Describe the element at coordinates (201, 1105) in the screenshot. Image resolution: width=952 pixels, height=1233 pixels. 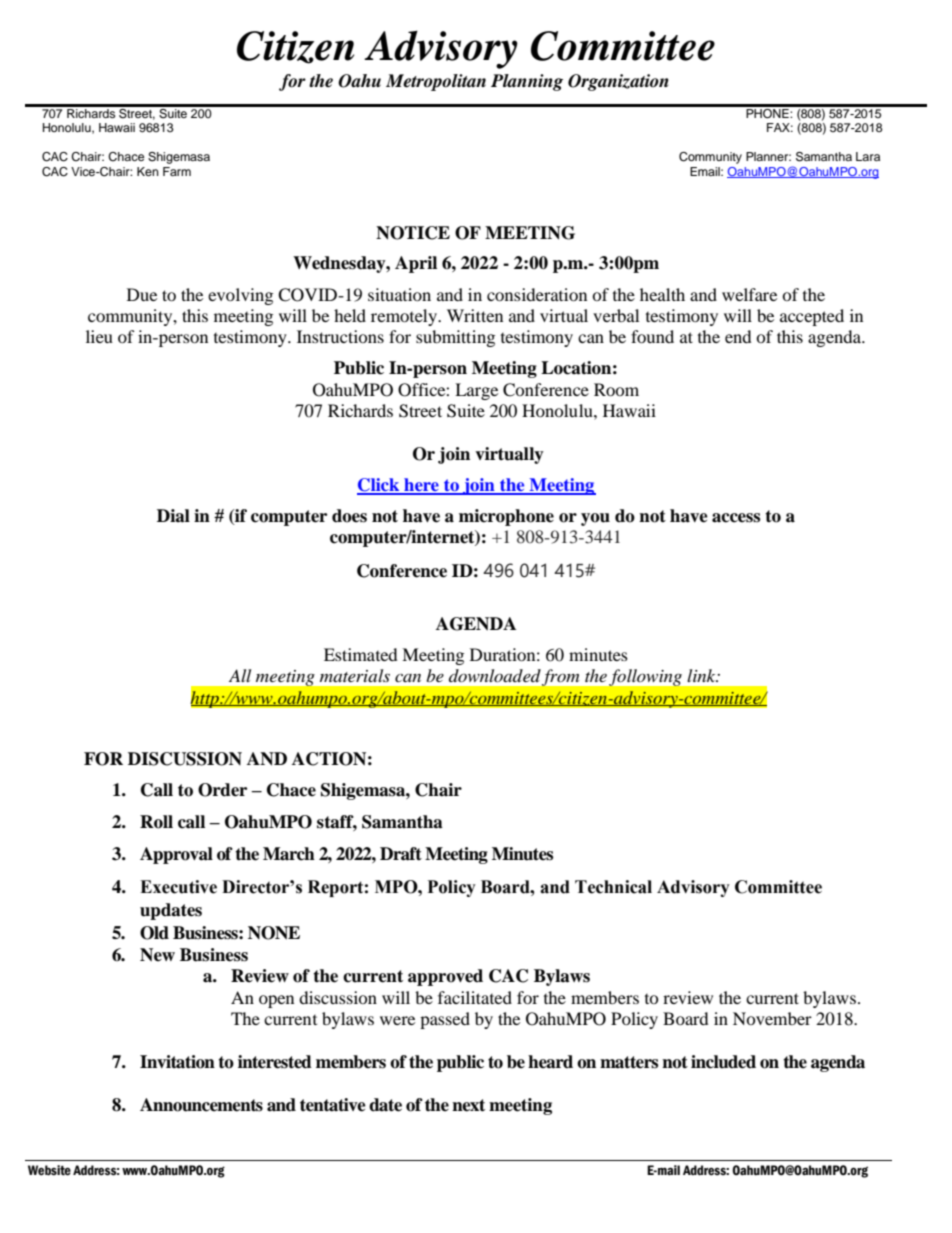
I see `Announcements` at that location.
